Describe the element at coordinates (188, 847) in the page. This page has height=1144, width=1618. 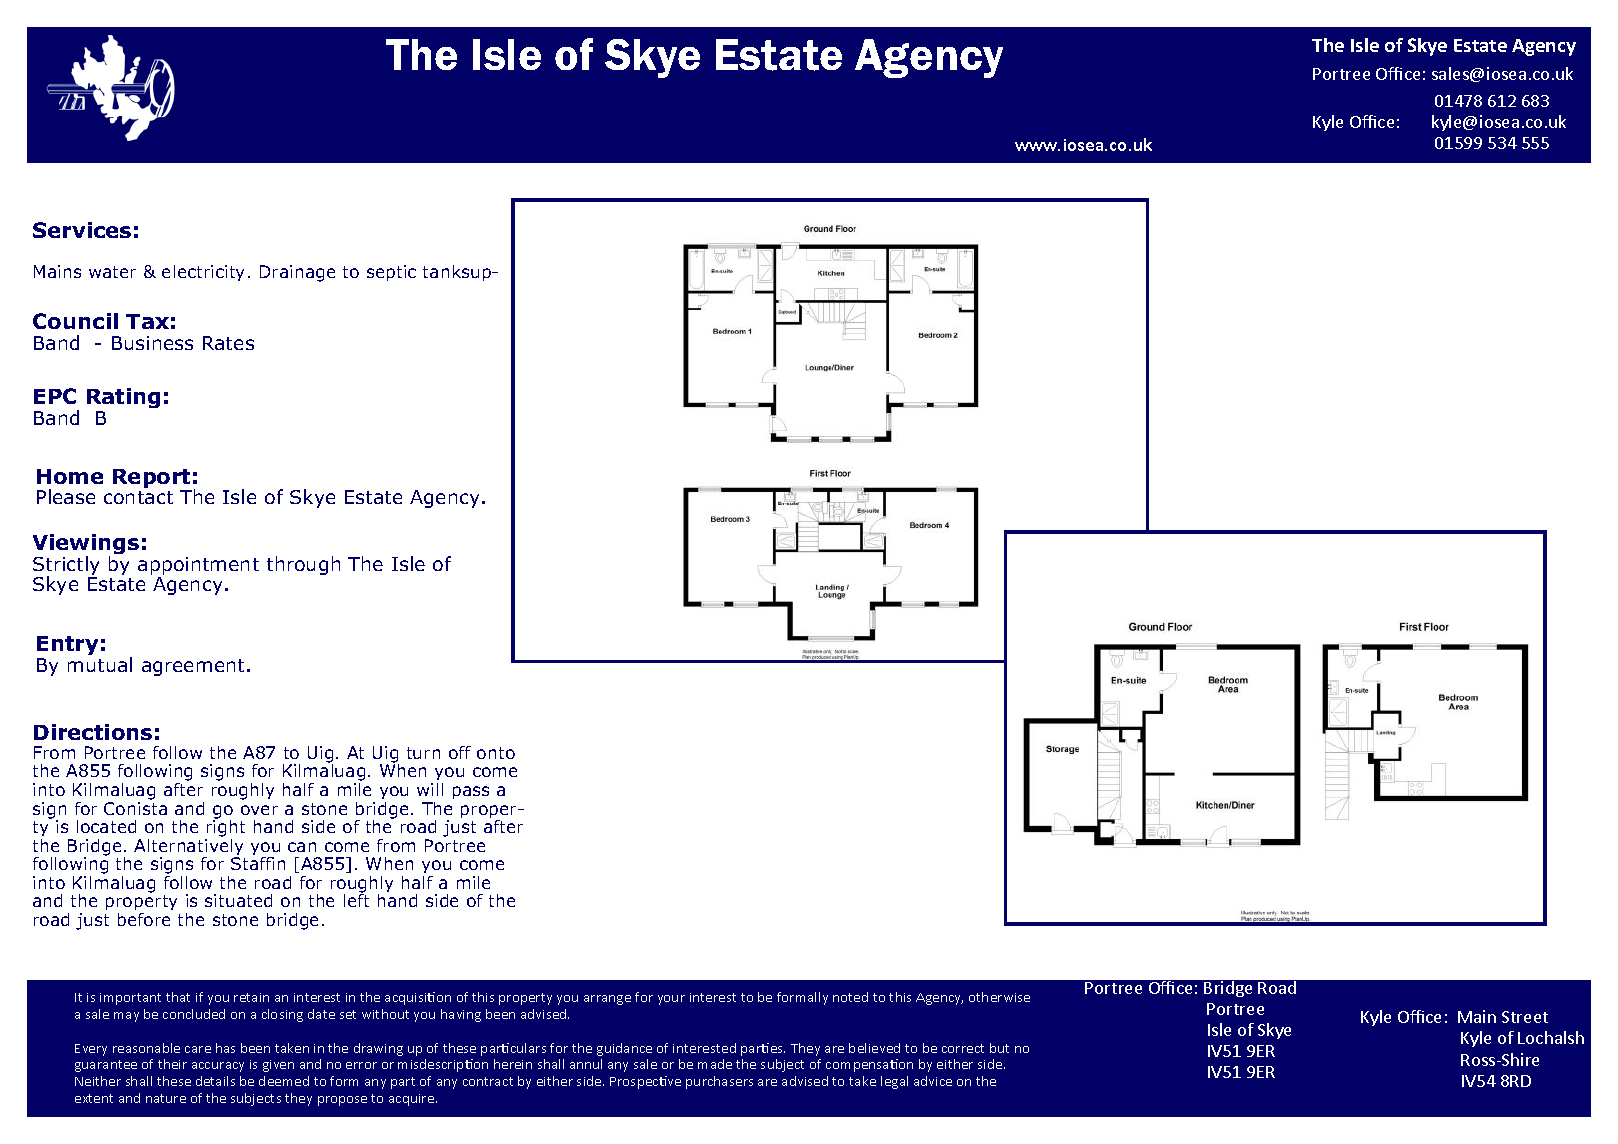
I see `Alternatively` at that location.
